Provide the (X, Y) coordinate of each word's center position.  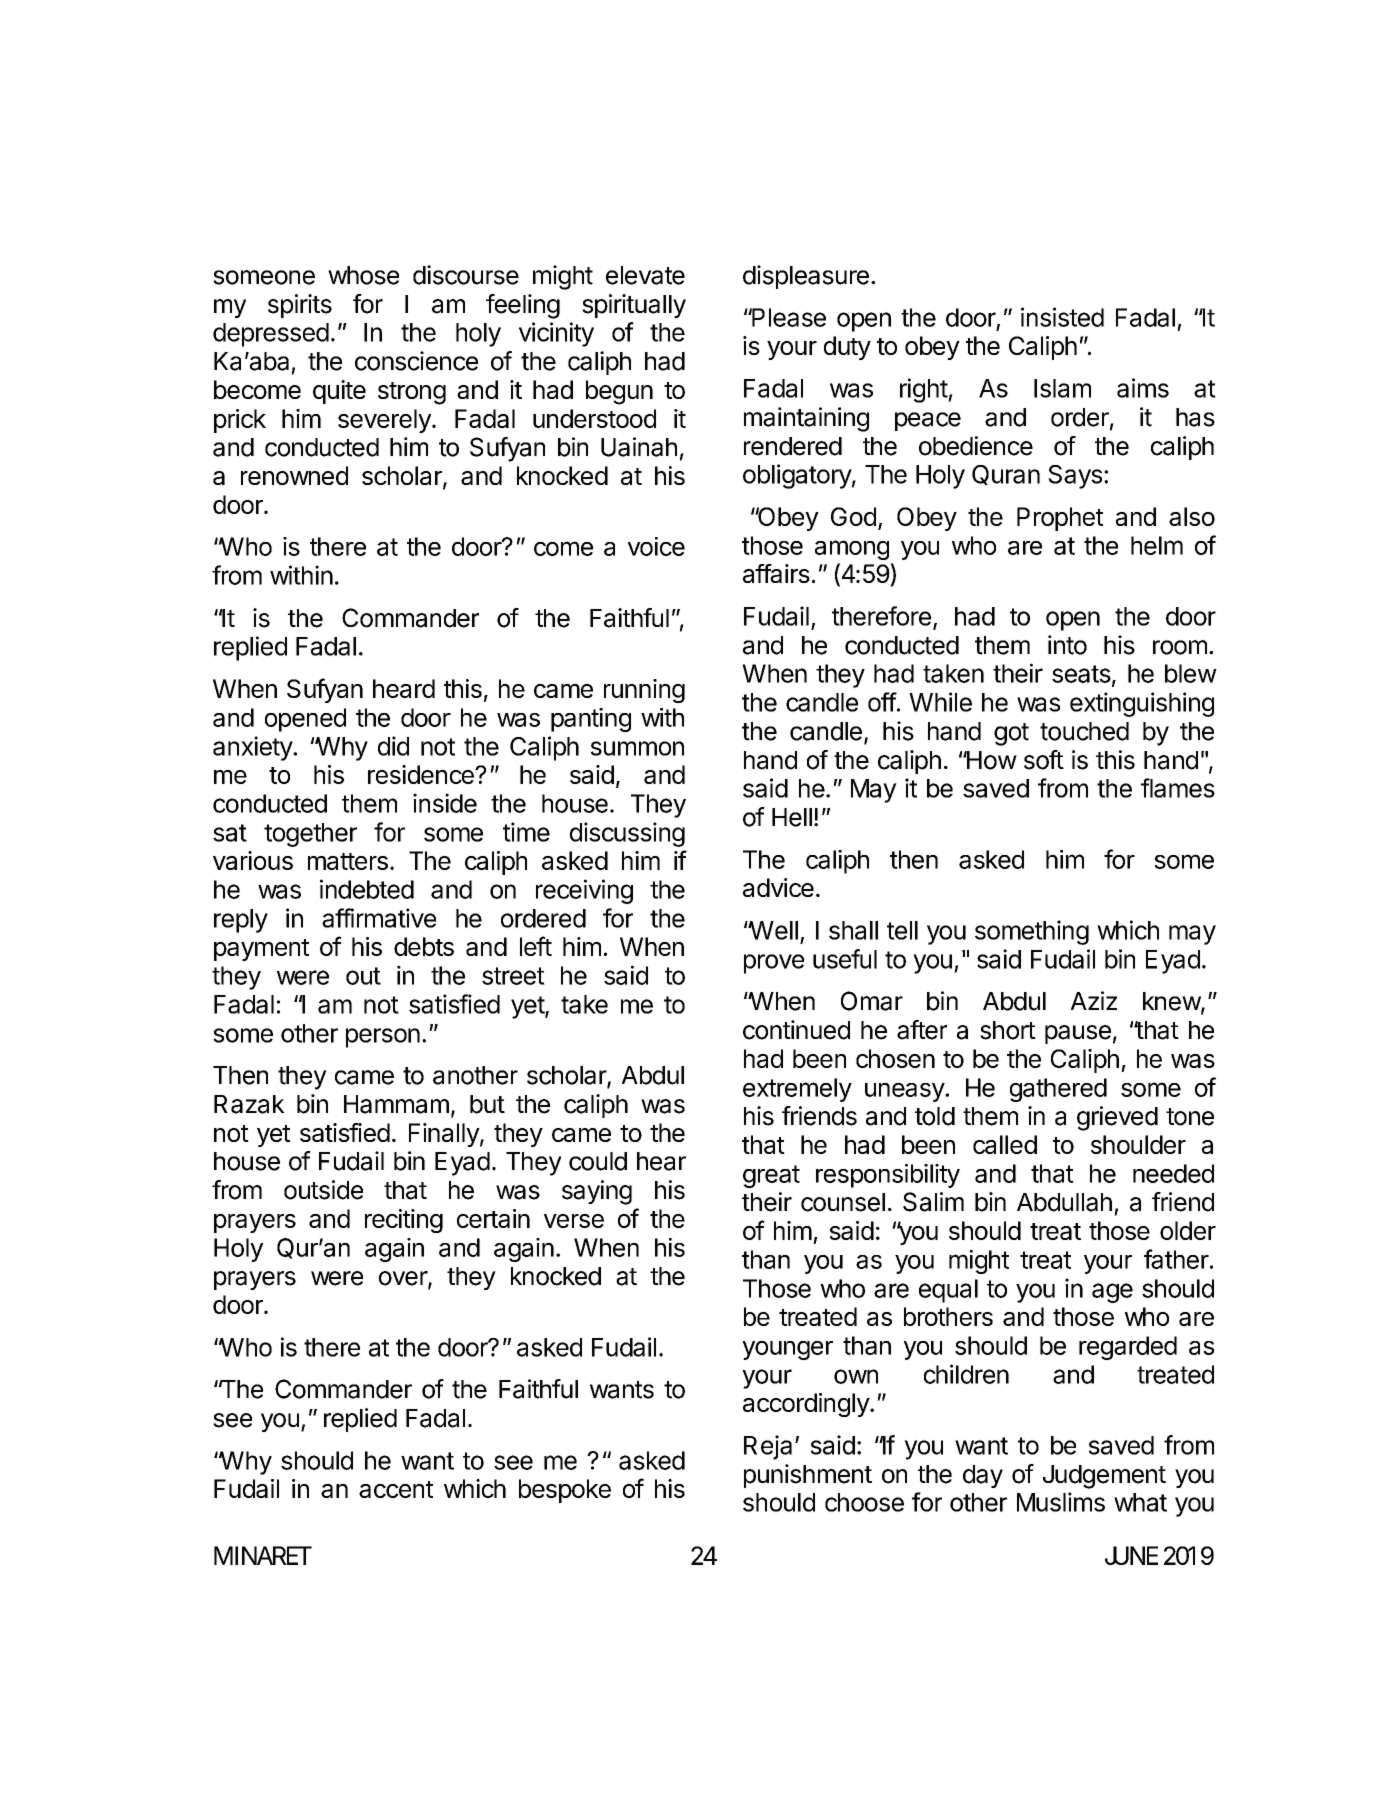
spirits (300, 306)
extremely (797, 1090)
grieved (1117, 1118)
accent (396, 1489)
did (393, 746)
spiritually (634, 306)
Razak (249, 1104)
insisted (1062, 317)
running (644, 691)
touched (1084, 731)
